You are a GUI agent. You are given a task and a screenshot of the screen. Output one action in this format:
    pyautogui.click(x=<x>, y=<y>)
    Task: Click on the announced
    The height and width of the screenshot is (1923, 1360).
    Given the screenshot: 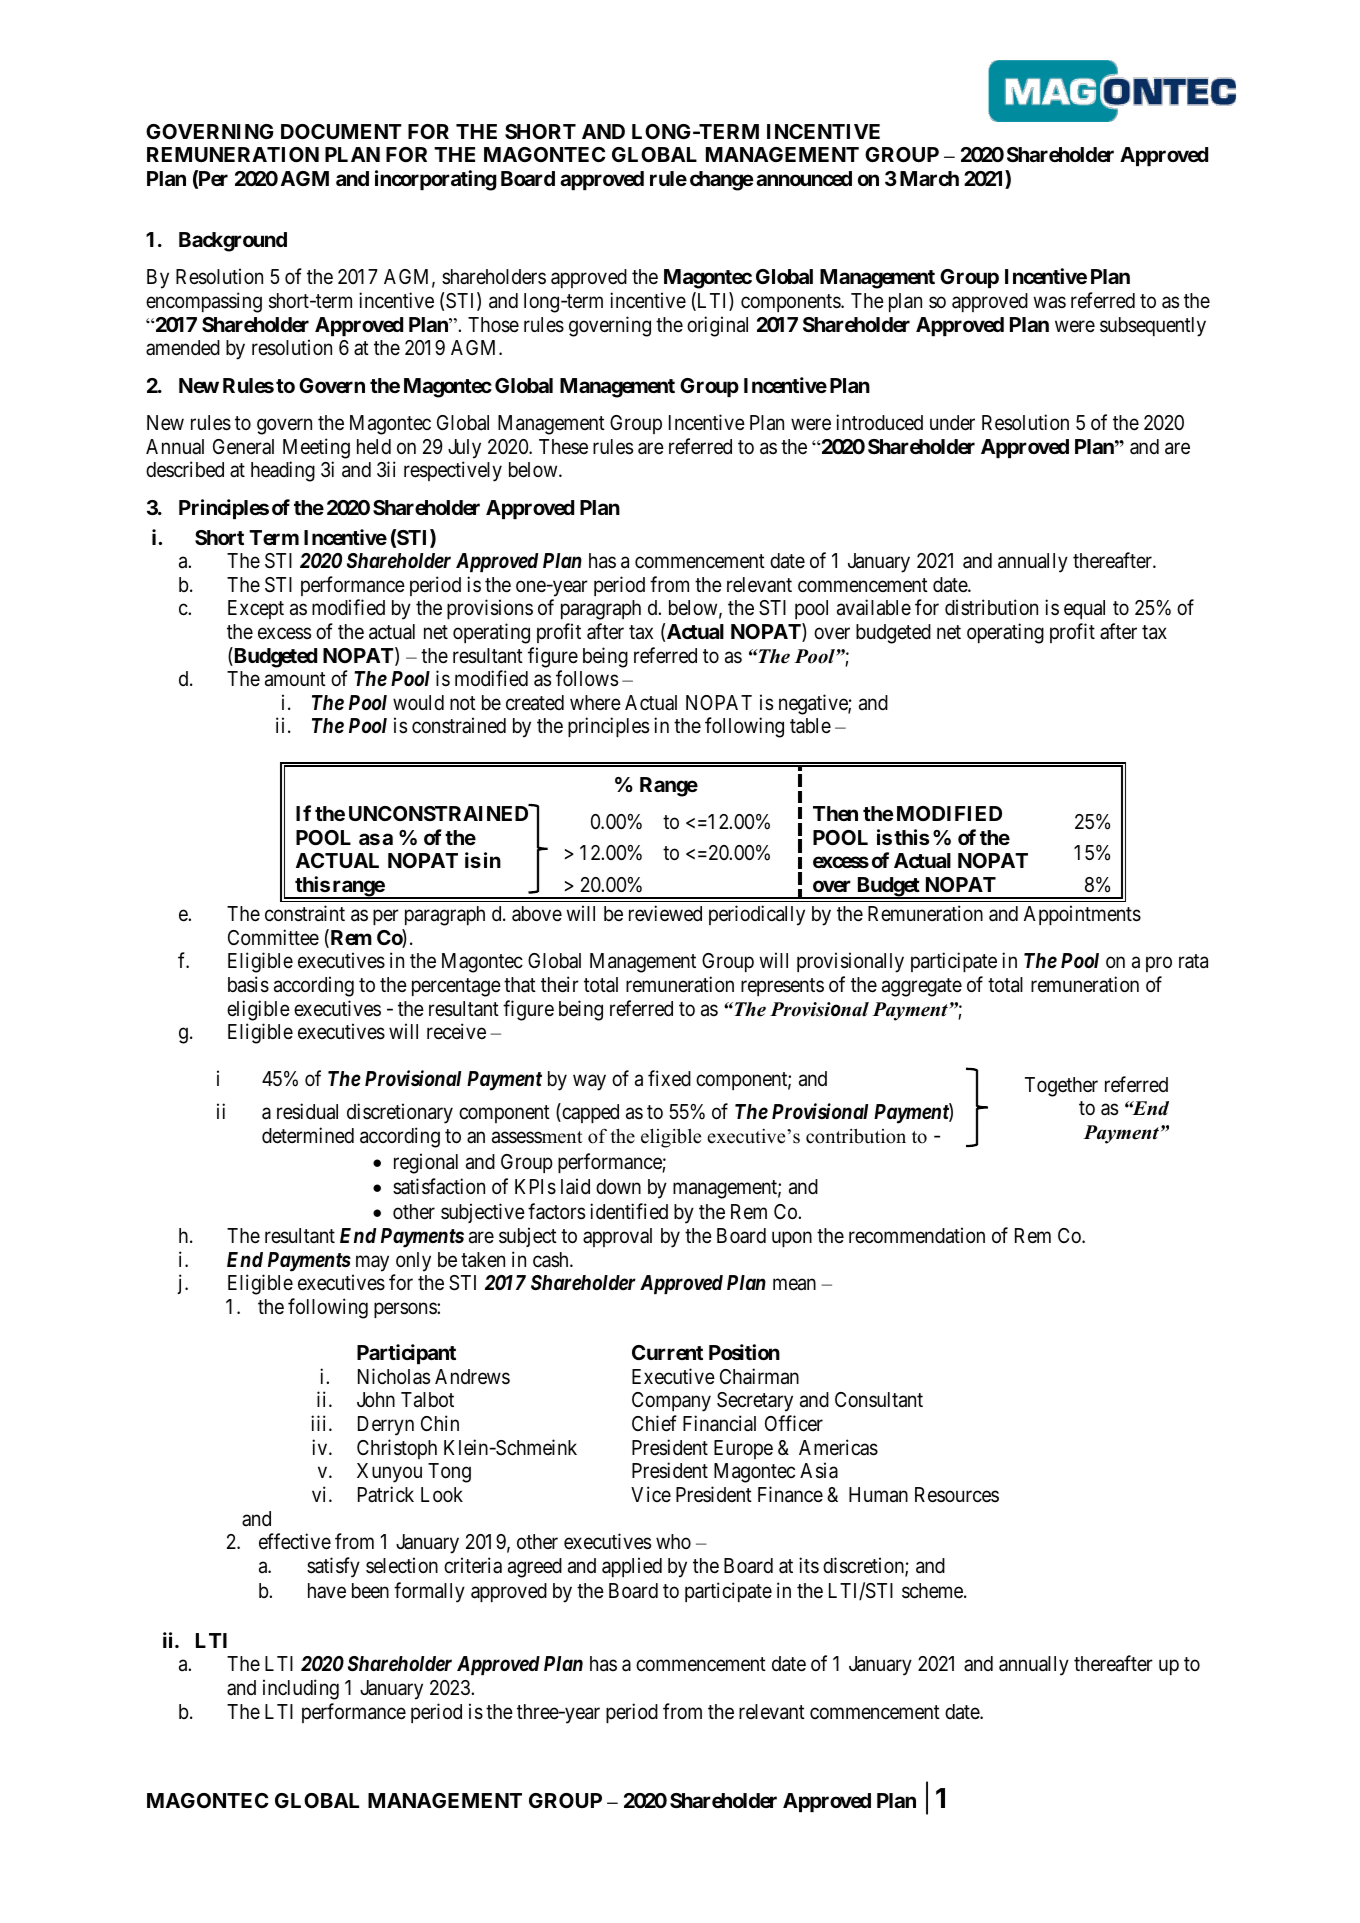 What is the action you would take?
    pyautogui.click(x=804, y=178)
